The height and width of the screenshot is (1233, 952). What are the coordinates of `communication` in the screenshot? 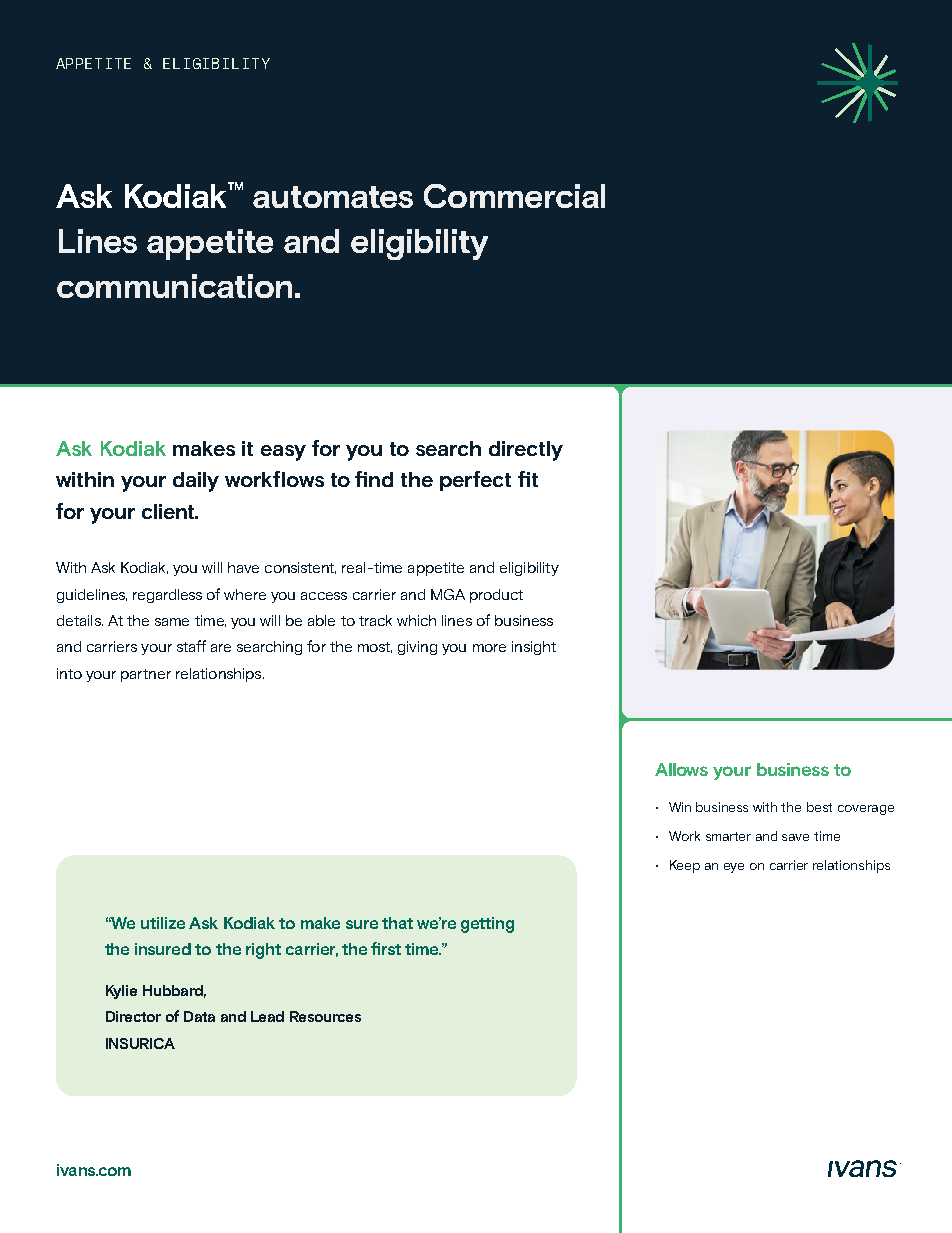 It's located at (174, 286).
